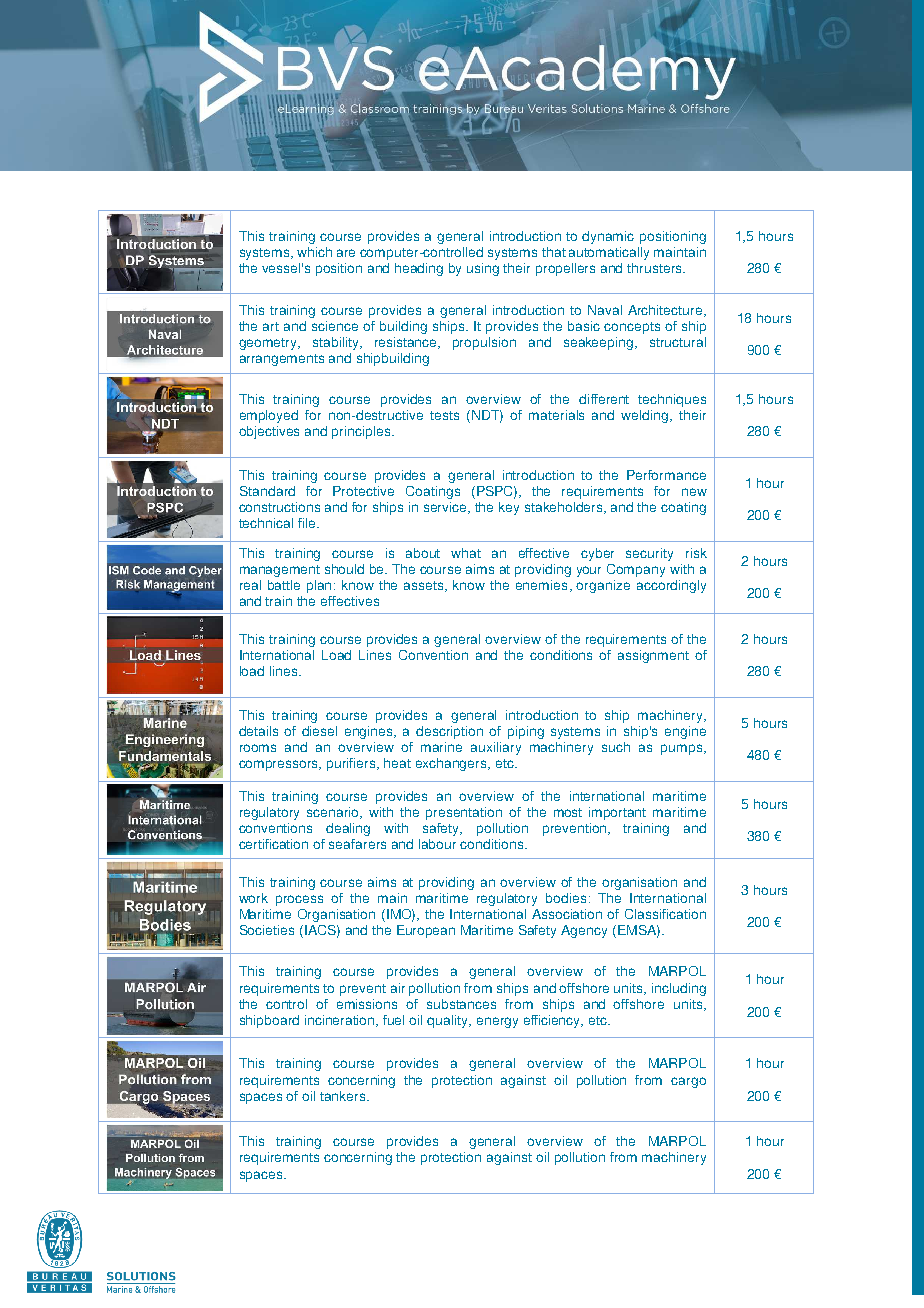 The height and width of the screenshot is (1308, 924). I want to click on Classification, so click(665, 914).
